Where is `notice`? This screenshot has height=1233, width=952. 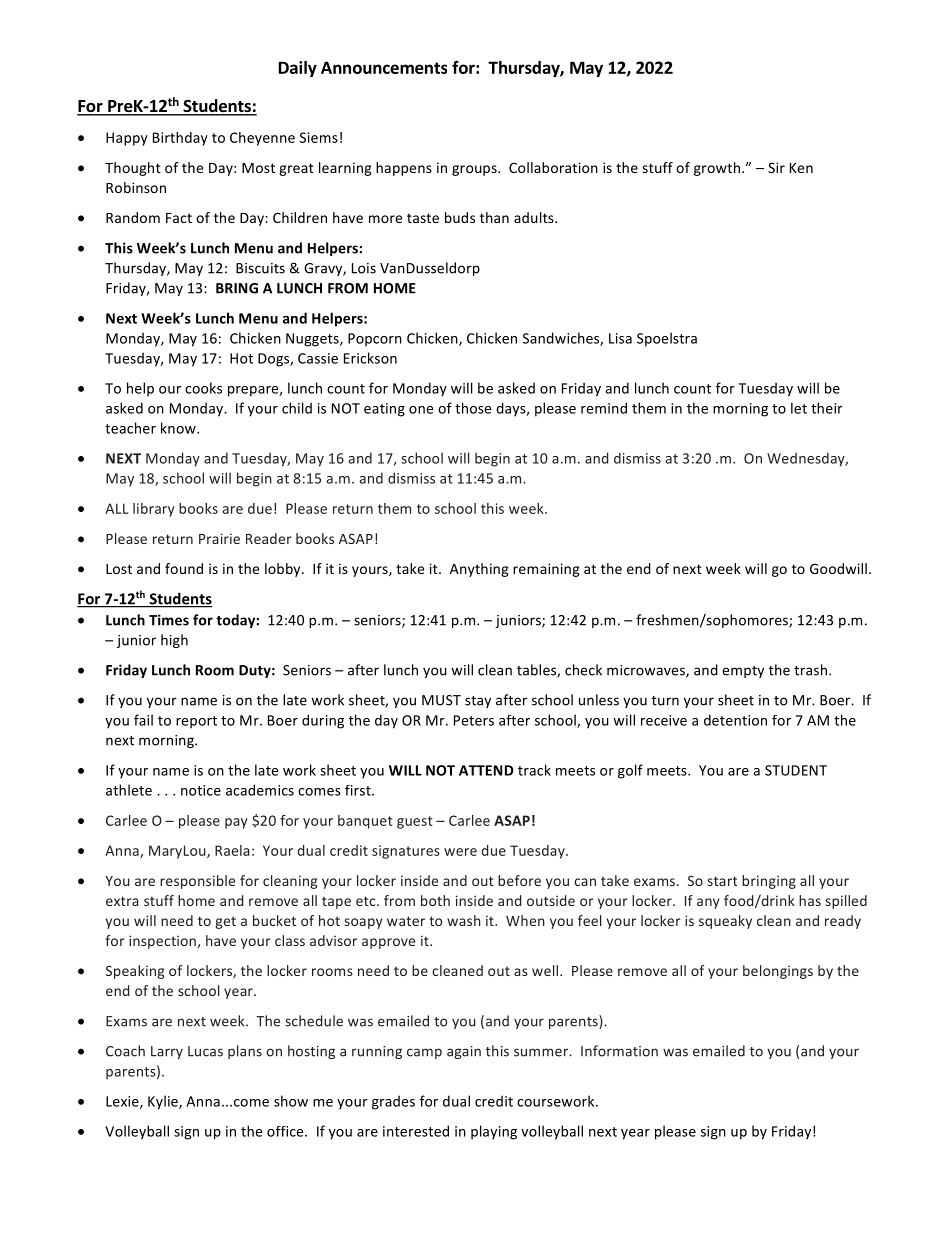
notice is located at coordinates (201, 790).
